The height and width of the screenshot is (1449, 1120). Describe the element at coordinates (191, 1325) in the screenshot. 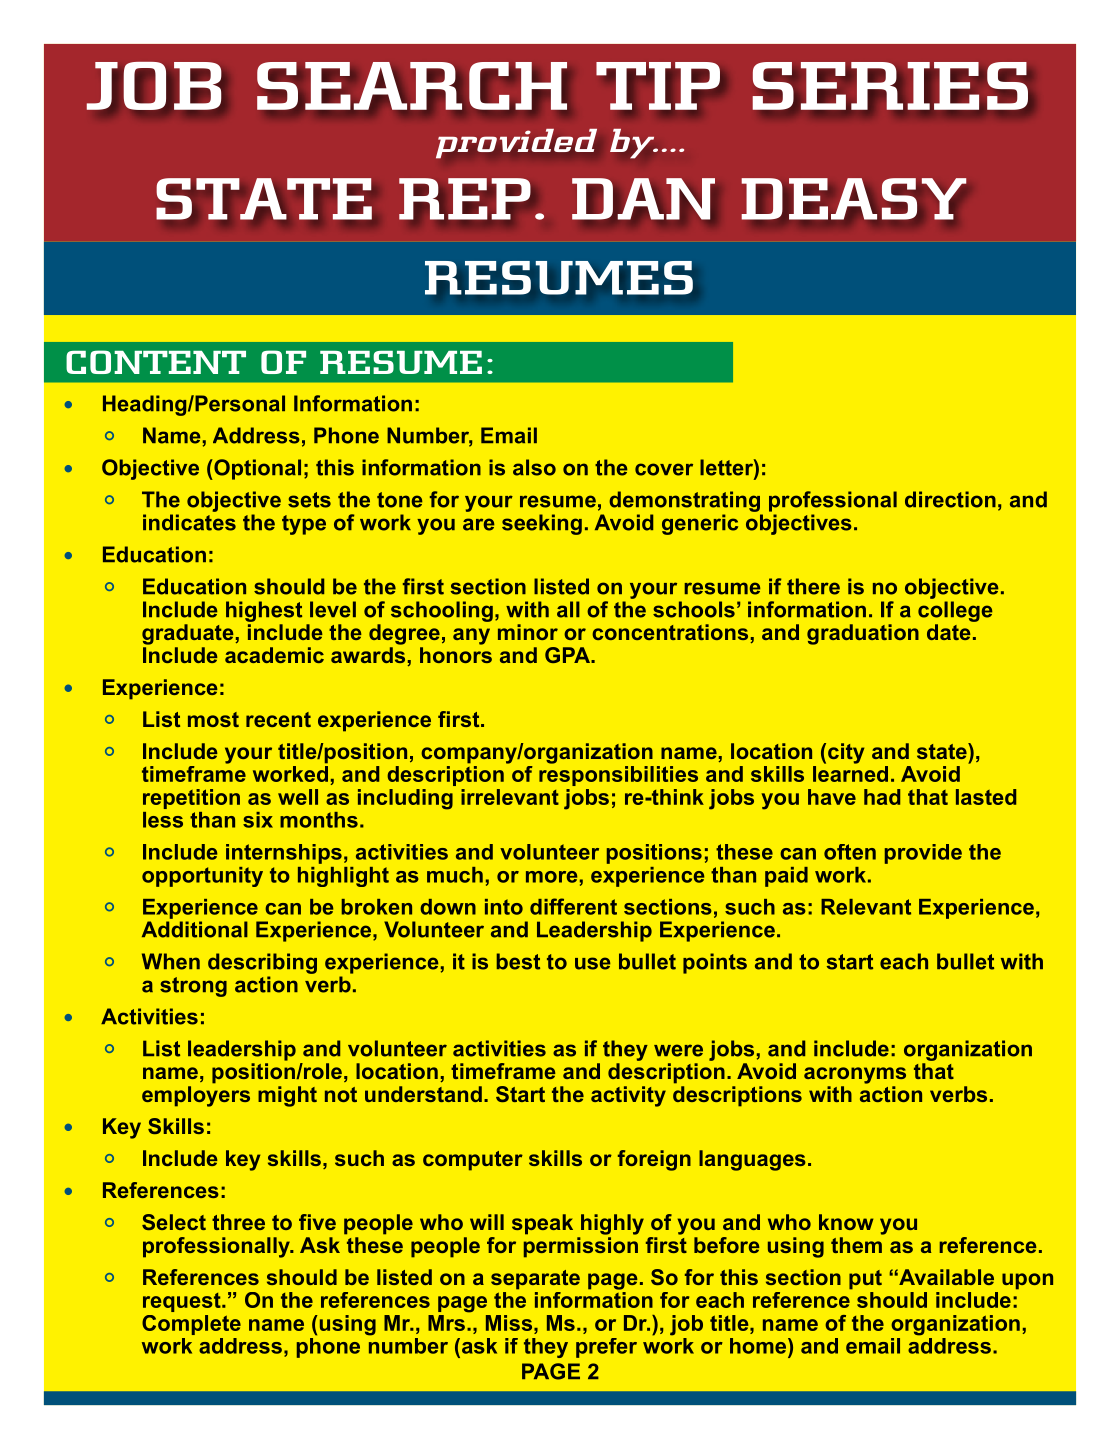

I see `Complete` at that location.
